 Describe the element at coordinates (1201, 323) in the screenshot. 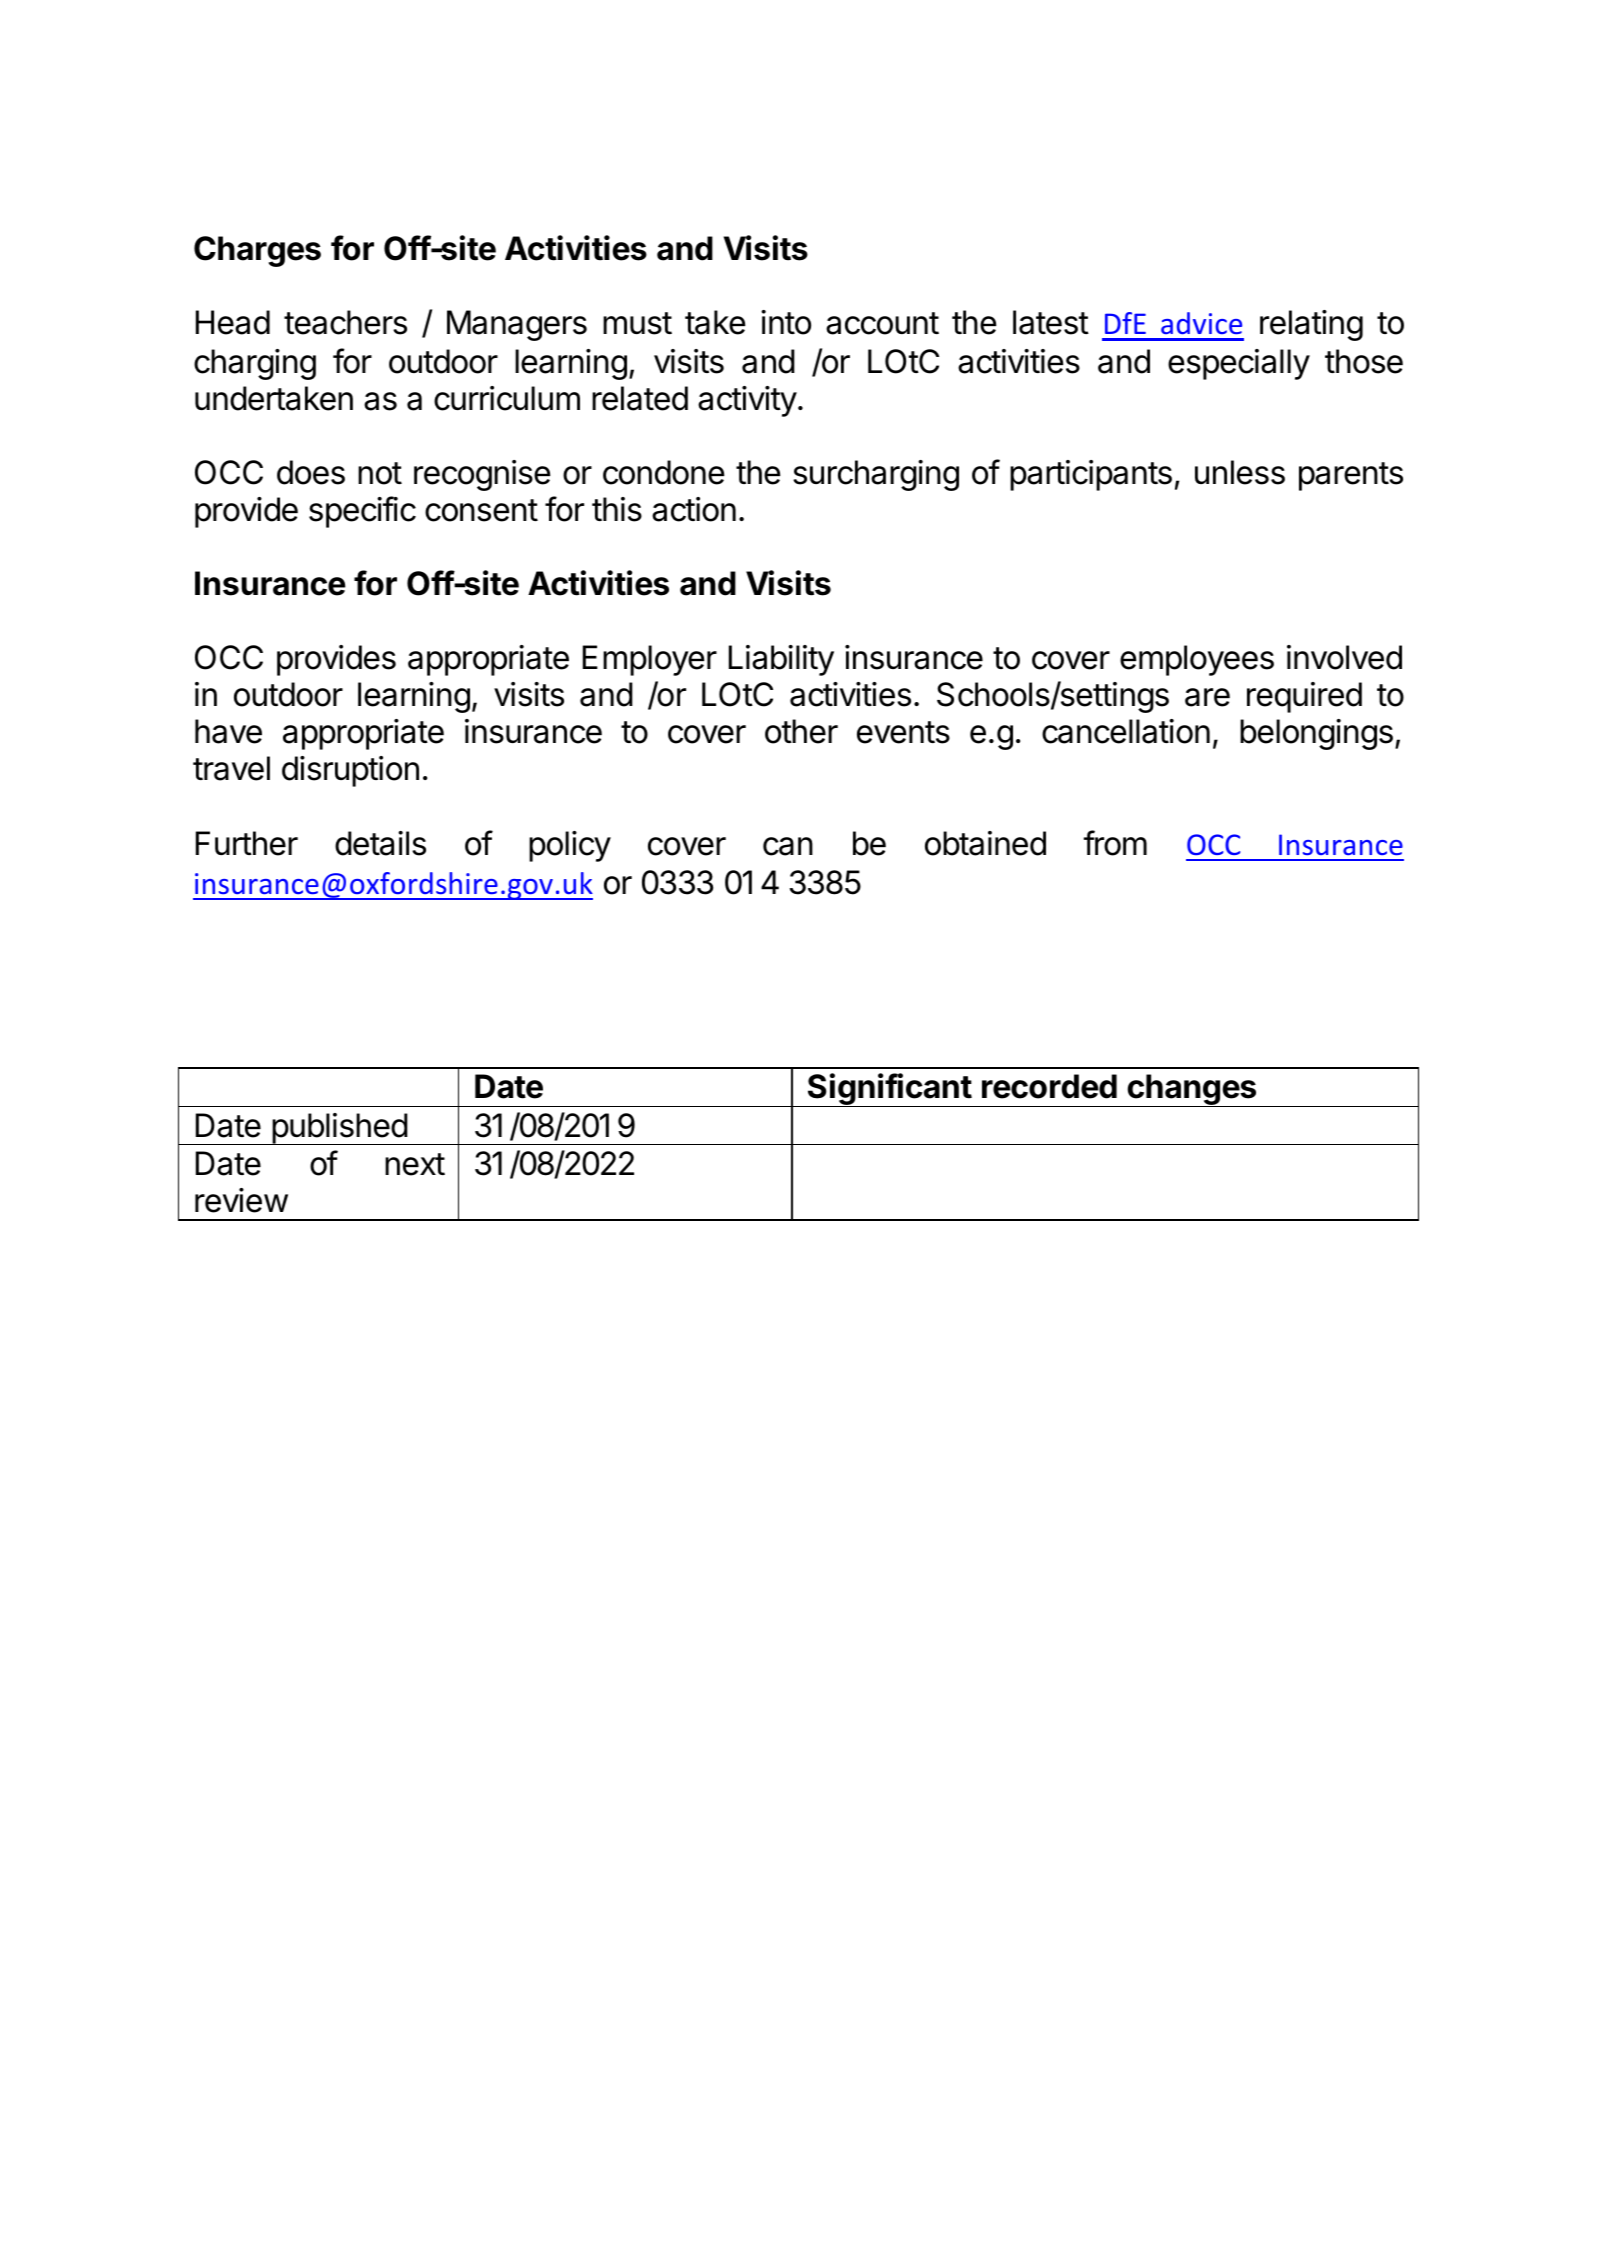

I see `advice` at that location.
